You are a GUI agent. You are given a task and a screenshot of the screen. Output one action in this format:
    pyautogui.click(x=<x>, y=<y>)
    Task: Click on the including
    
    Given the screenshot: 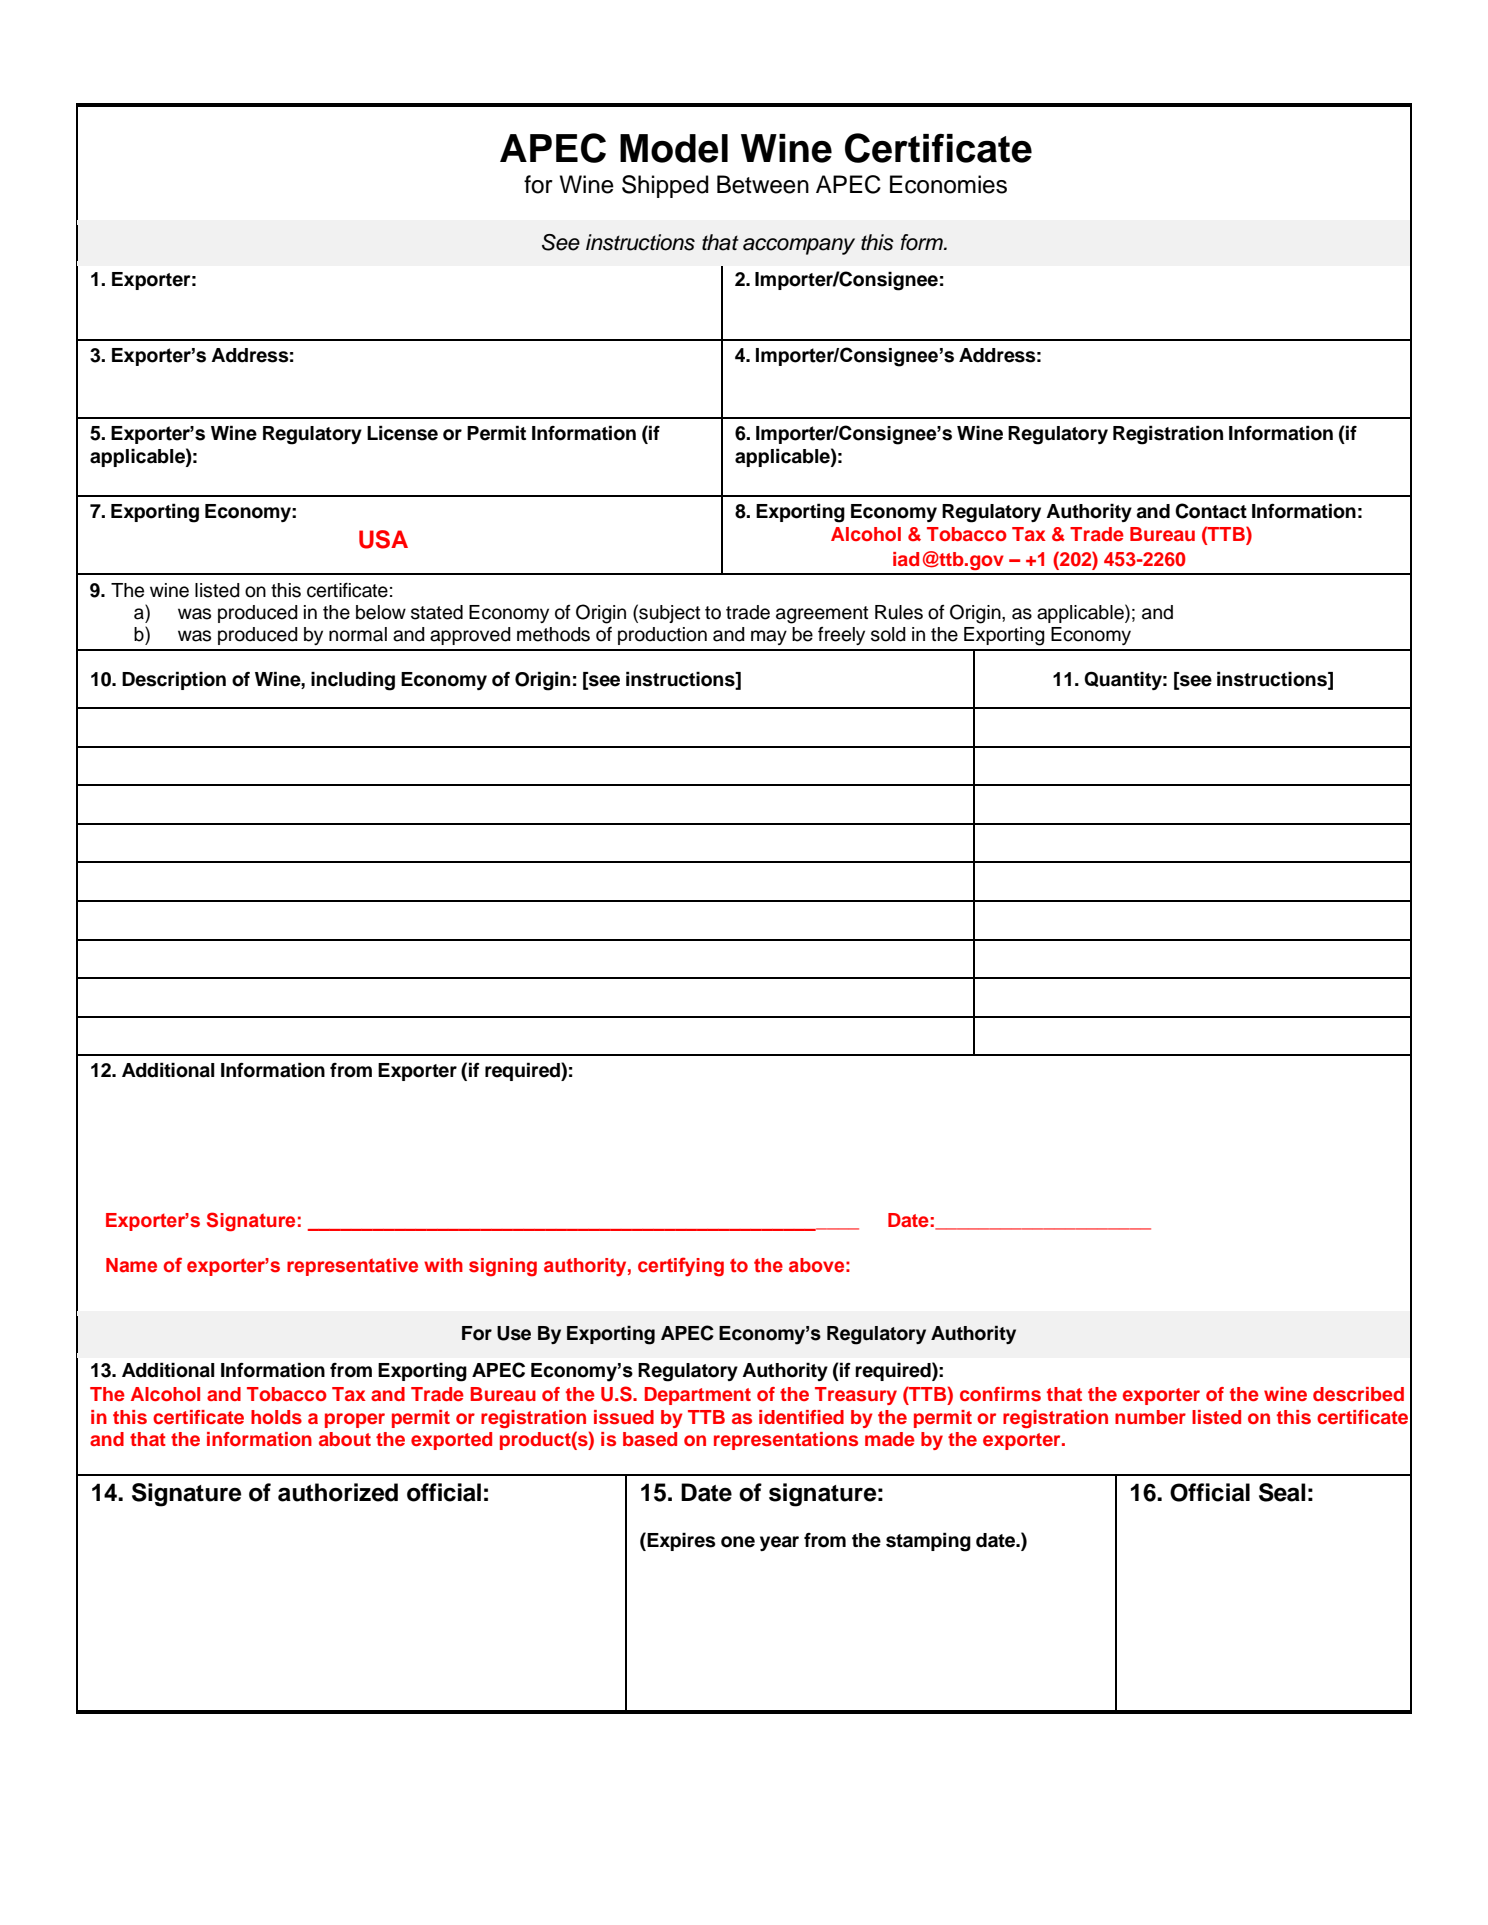 What is the action you would take?
    pyautogui.click(x=353, y=681)
